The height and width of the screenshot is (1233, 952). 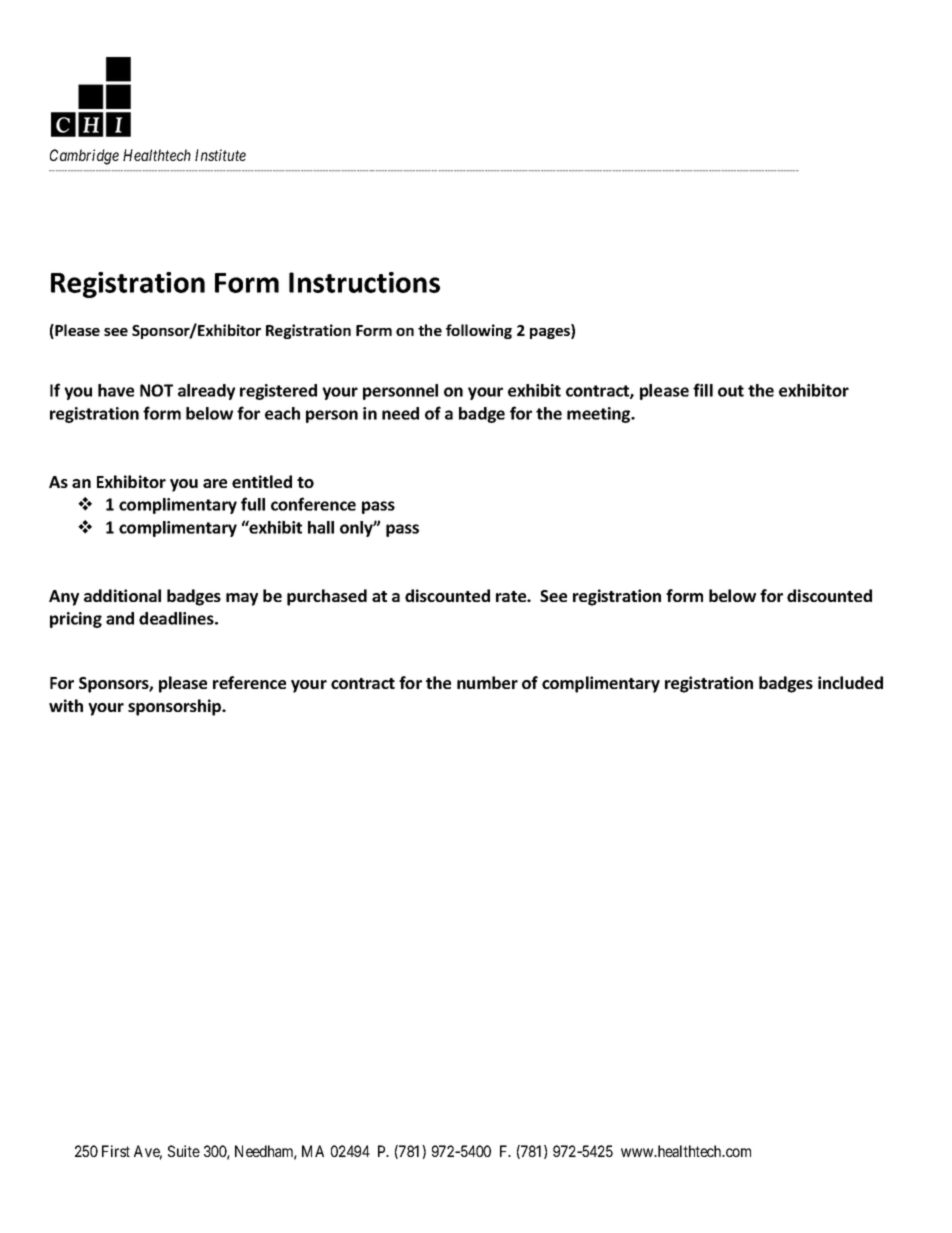 I want to click on First, so click(x=116, y=1151).
